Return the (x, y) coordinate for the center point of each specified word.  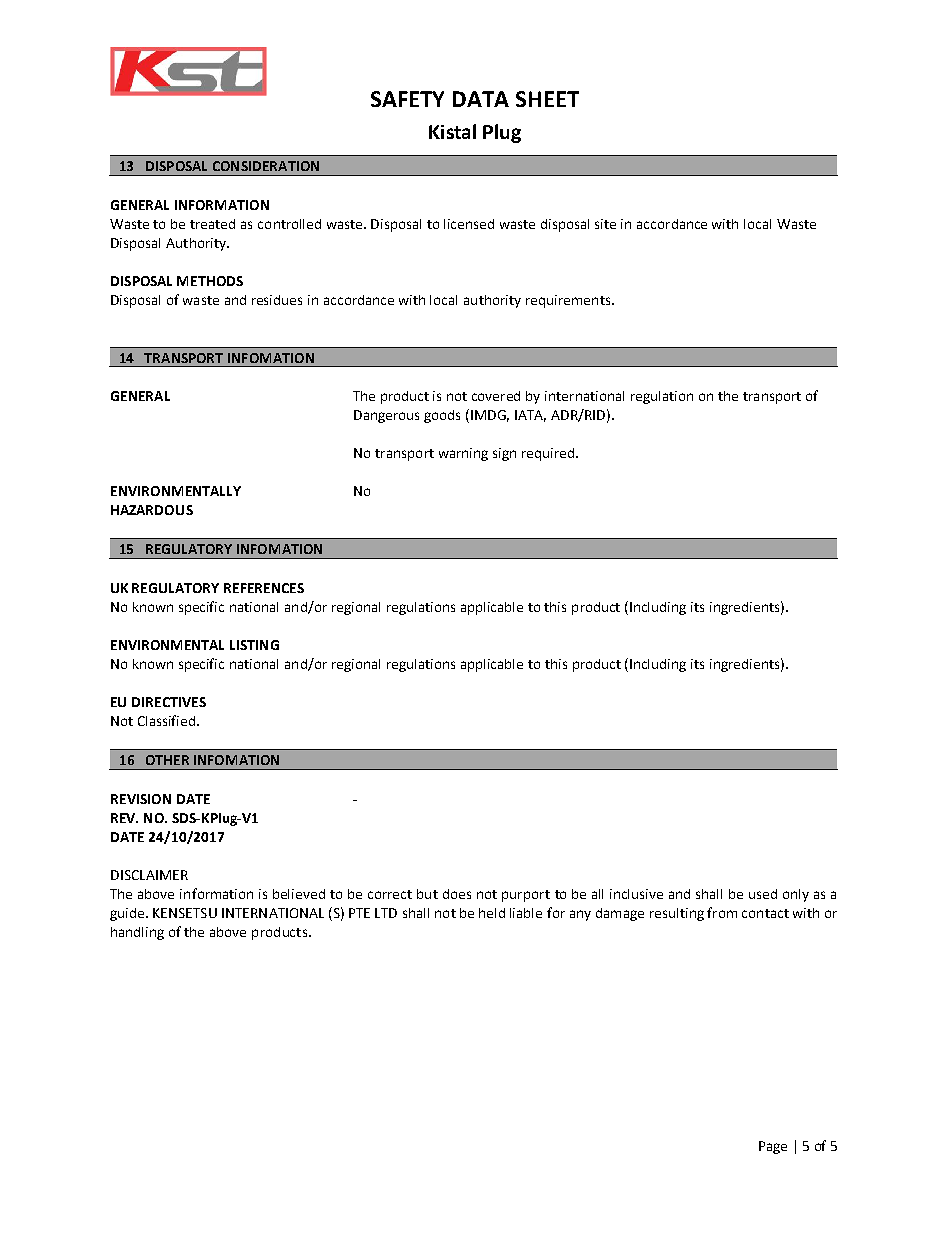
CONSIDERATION (266, 166)
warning (463, 454)
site (605, 224)
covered (496, 396)
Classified (168, 720)
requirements (569, 301)
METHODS (210, 281)
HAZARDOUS (152, 510)
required (549, 454)
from (722, 912)
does (457, 894)
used (763, 894)
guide (128, 914)
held (492, 913)
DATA (481, 99)
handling (137, 933)
